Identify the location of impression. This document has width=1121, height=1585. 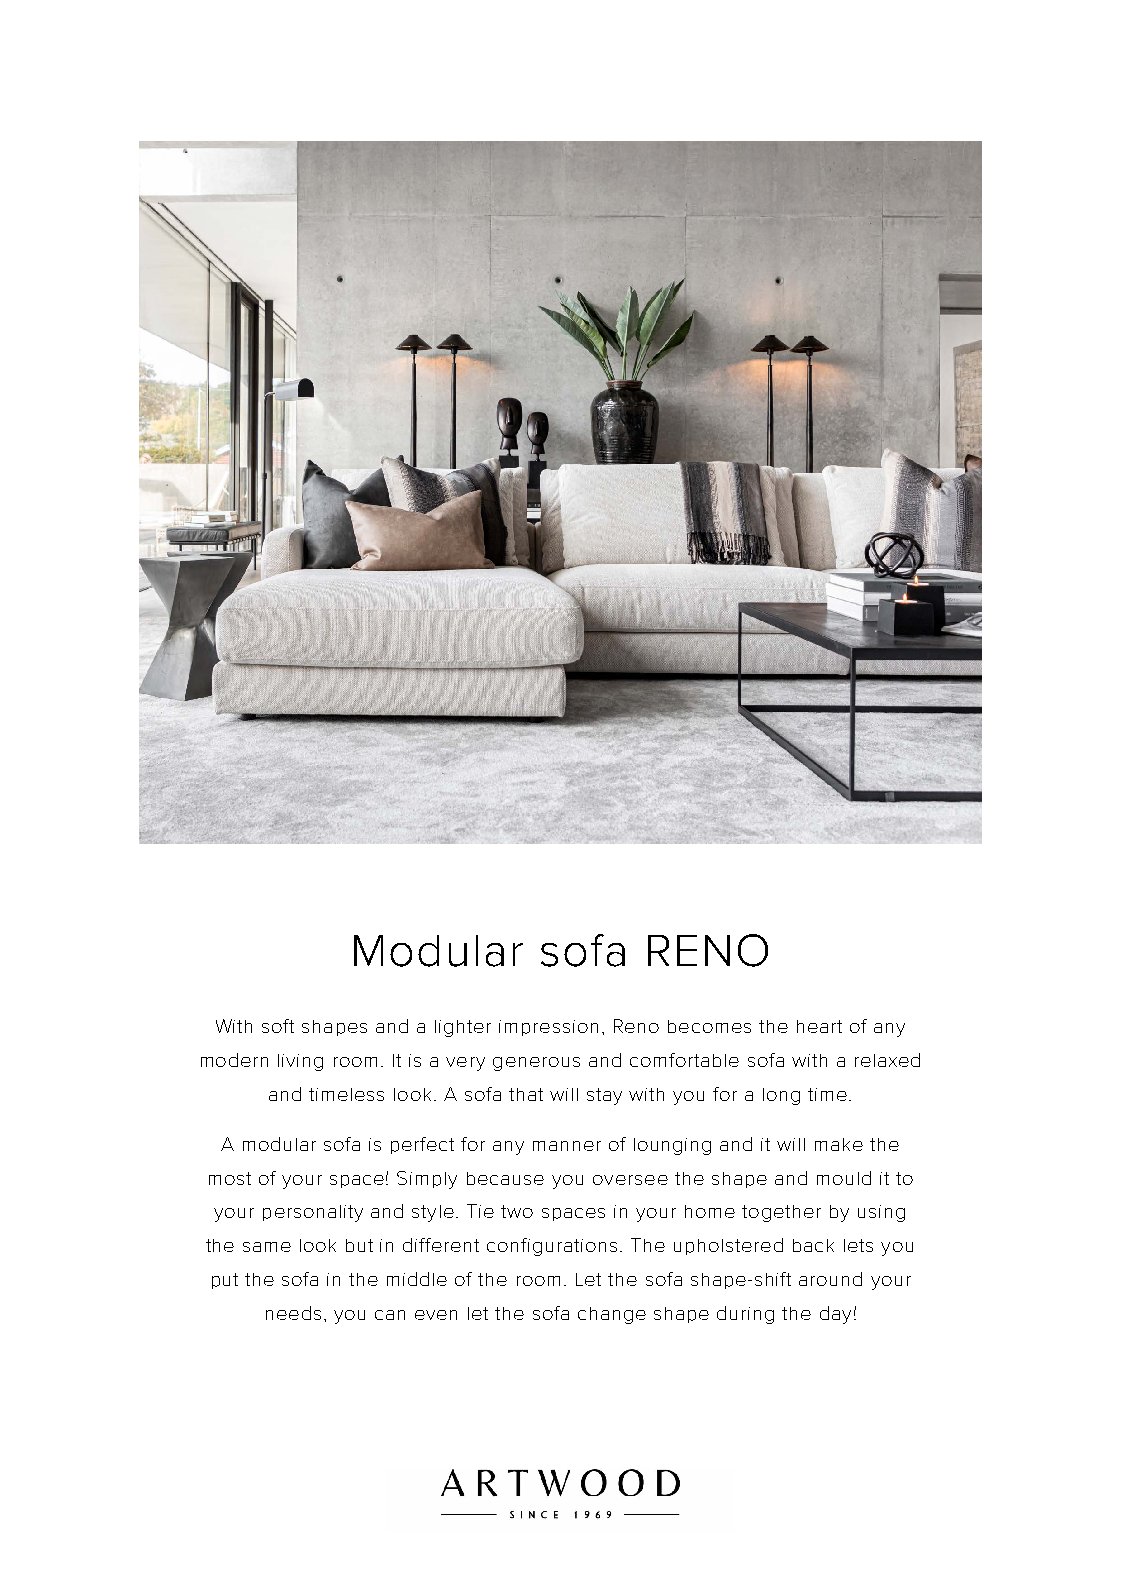
(548, 1028).
